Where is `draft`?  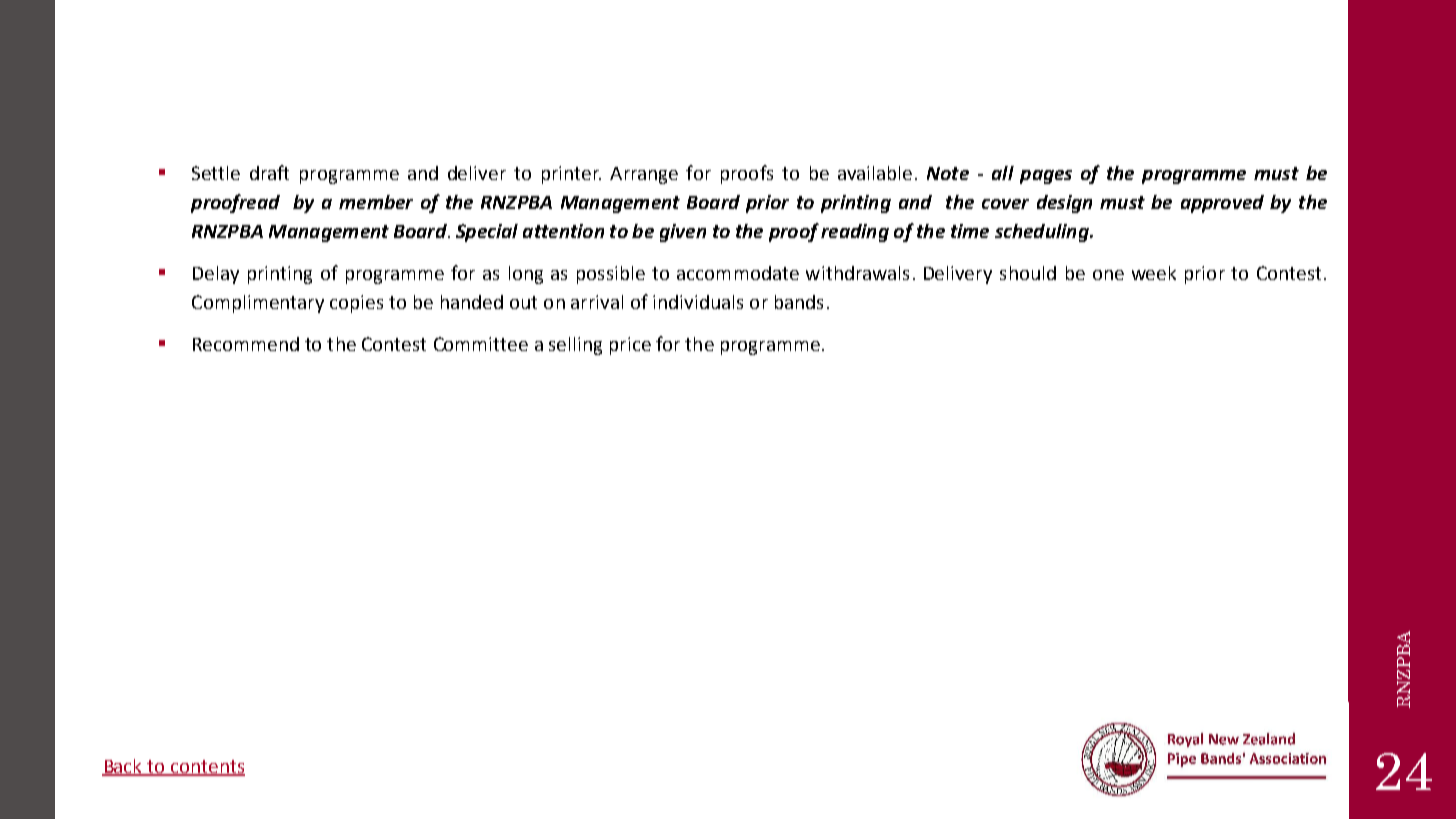 draft is located at coordinates (269, 172).
